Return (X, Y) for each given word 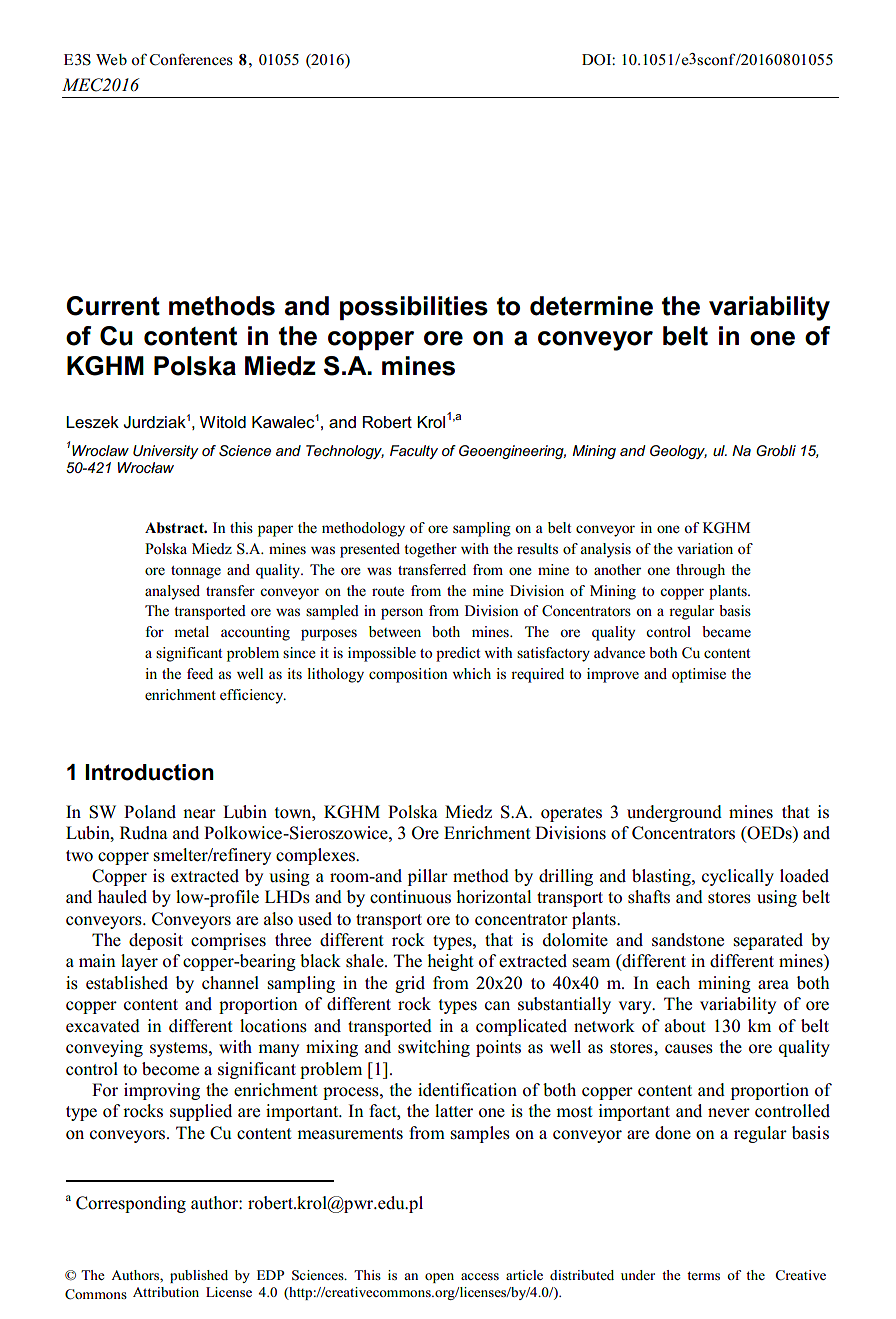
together (430, 550)
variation (705, 548)
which (471, 673)
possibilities (414, 308)
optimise (699, 675)
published (199, 1276)
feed (200, 673)
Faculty (414, 452)
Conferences (191, 59)
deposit (156, 941)
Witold (223, 422)
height (450, 962)
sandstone (688, 940)
